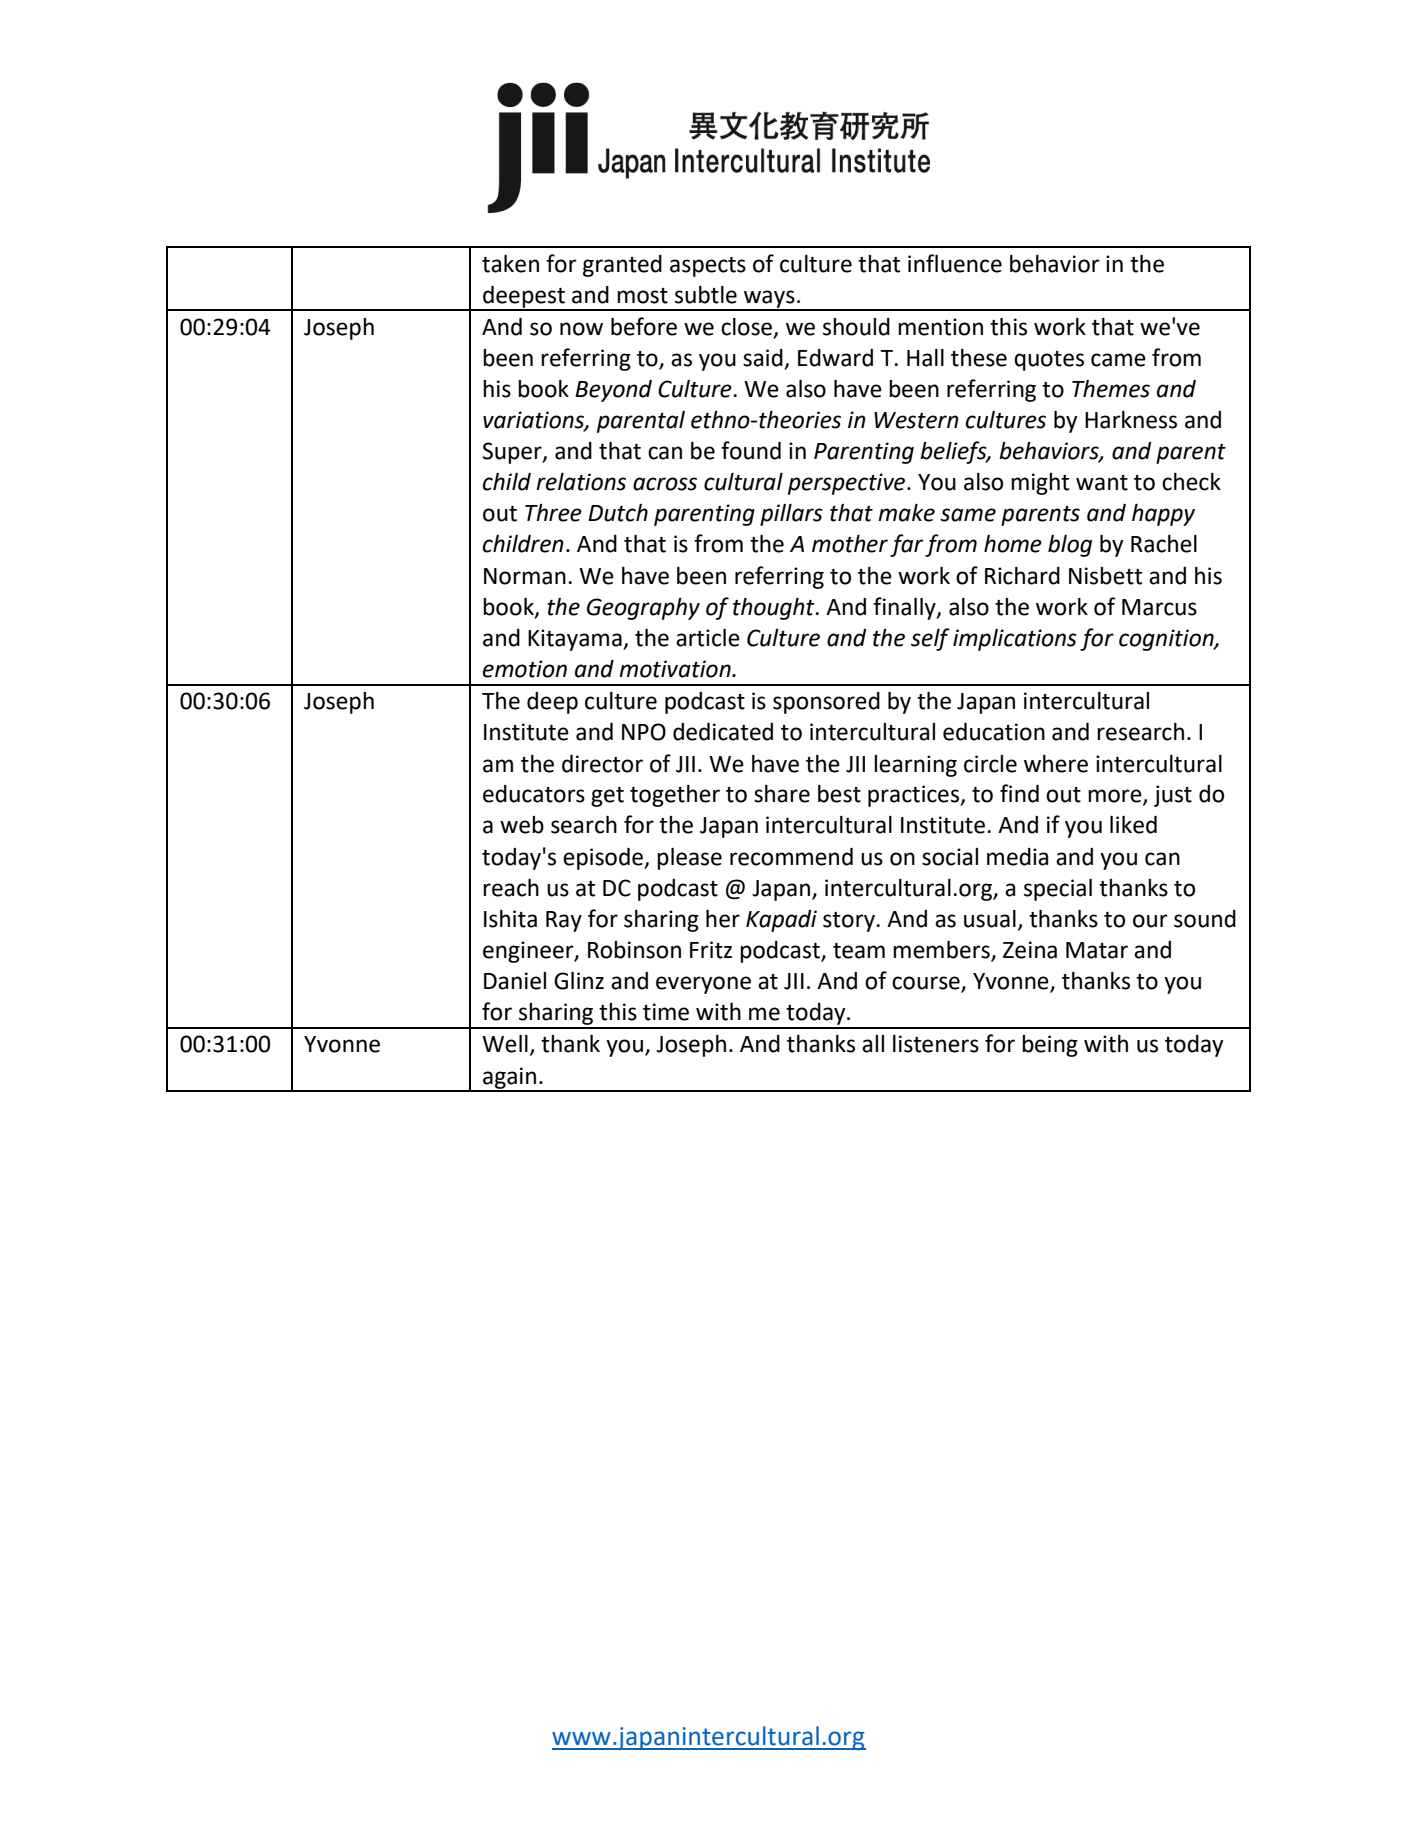  Describe the element at coordinates (576, 640) in the screenshot. I see `Kitayama` at that location.
